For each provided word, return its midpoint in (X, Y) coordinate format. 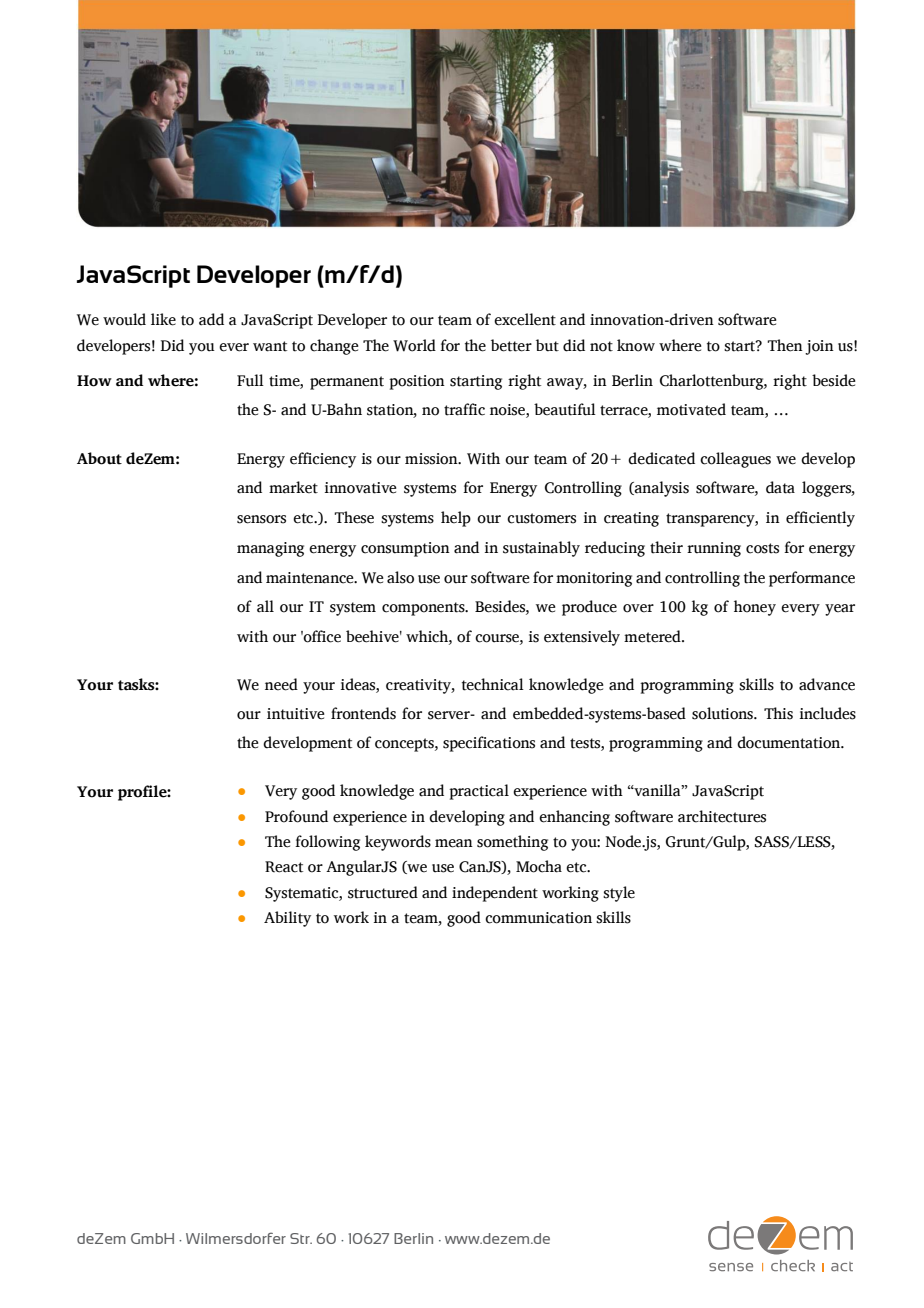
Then (785, 345)
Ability (287, 919)
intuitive (296, 714)
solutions (723, 713)
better (511, 345)
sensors (261, 519)
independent (495, 894)
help (456, 519)
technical (493, 684)
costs (762, 548)
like (163, 319)
